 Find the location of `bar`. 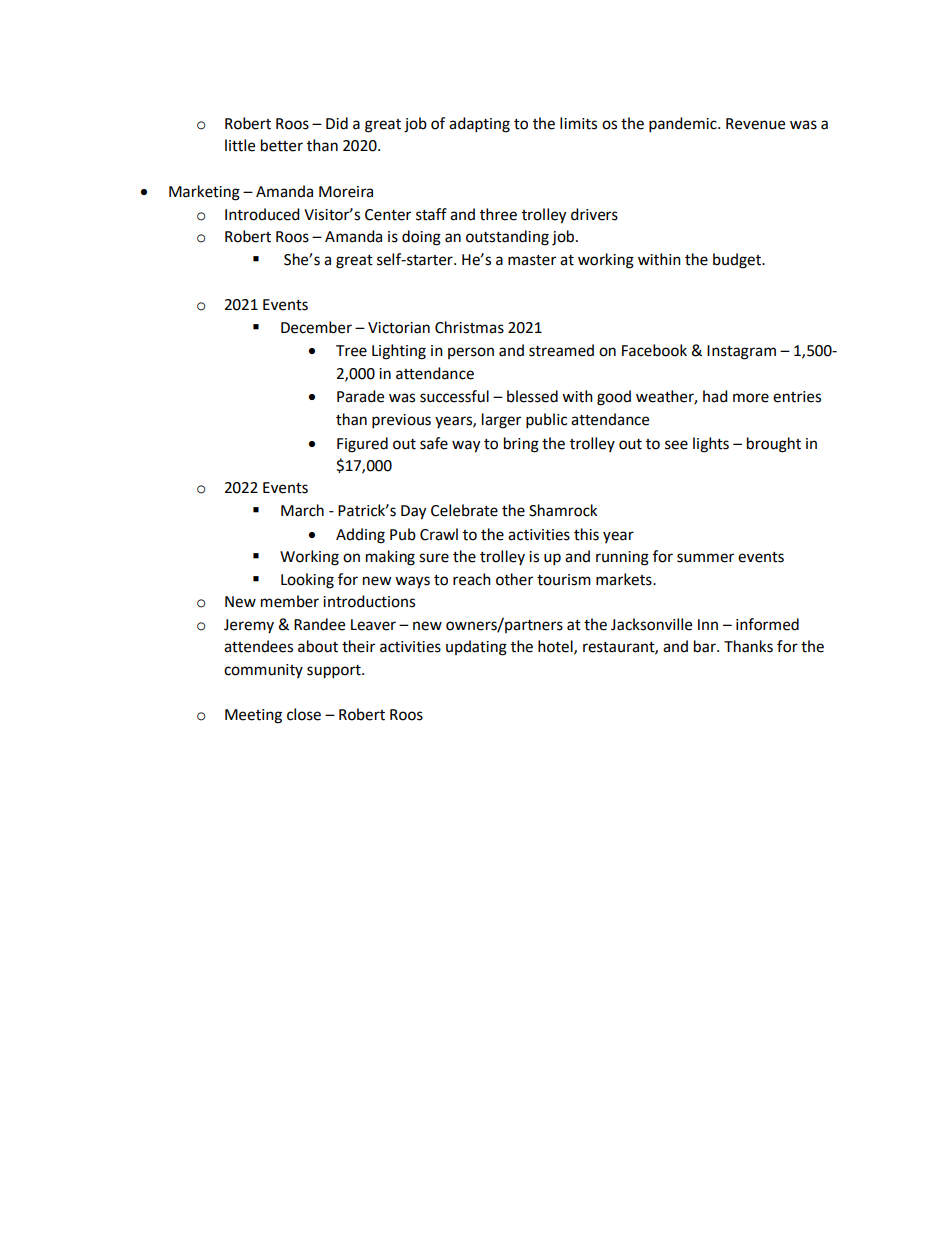

bar is located at coordinates (706, 646).
